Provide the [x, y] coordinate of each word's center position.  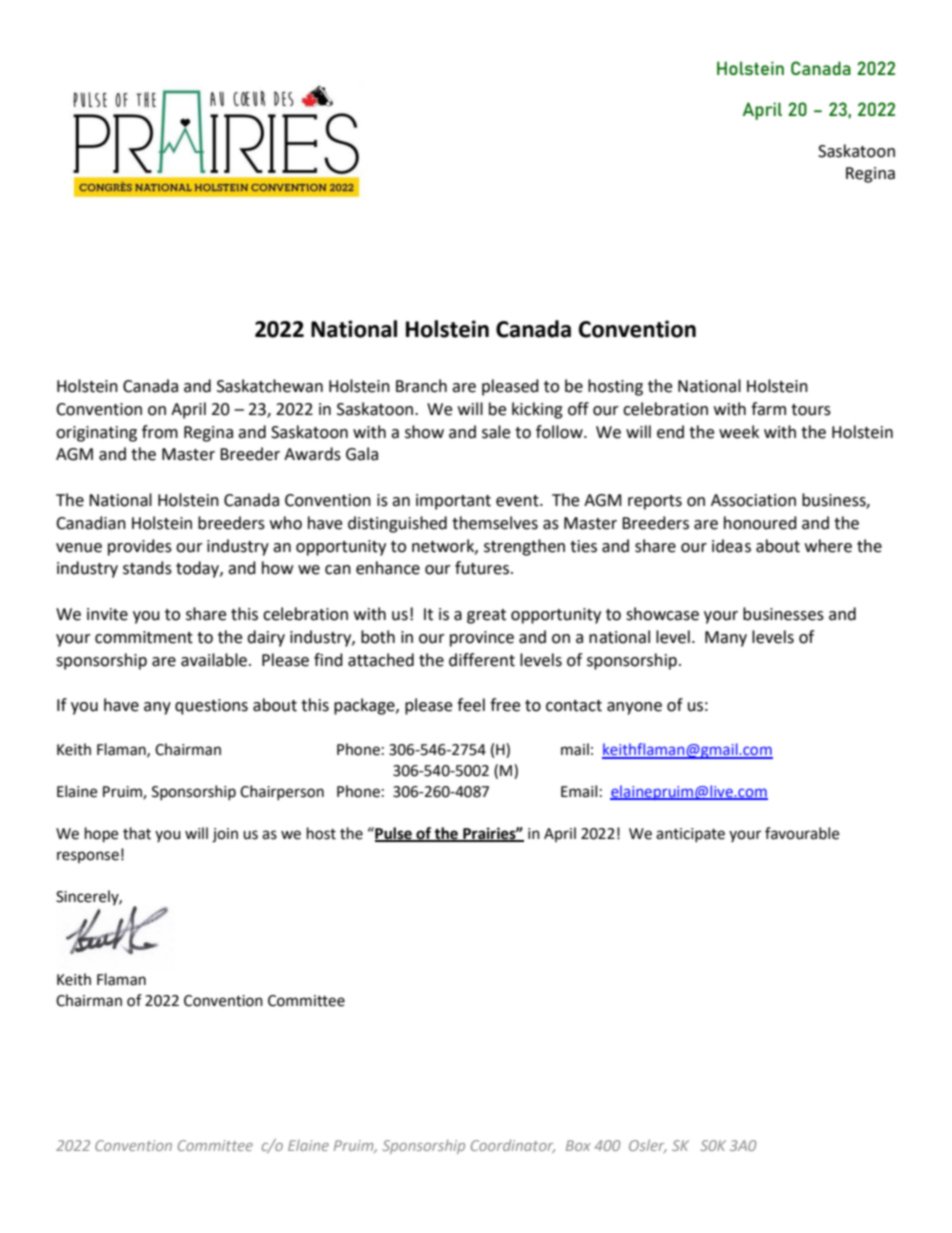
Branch [421, 386]
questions [211, 707]
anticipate [690, 835]
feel [471, 705]
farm [768, 409]
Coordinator [513, 1146]
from [160, 432]
